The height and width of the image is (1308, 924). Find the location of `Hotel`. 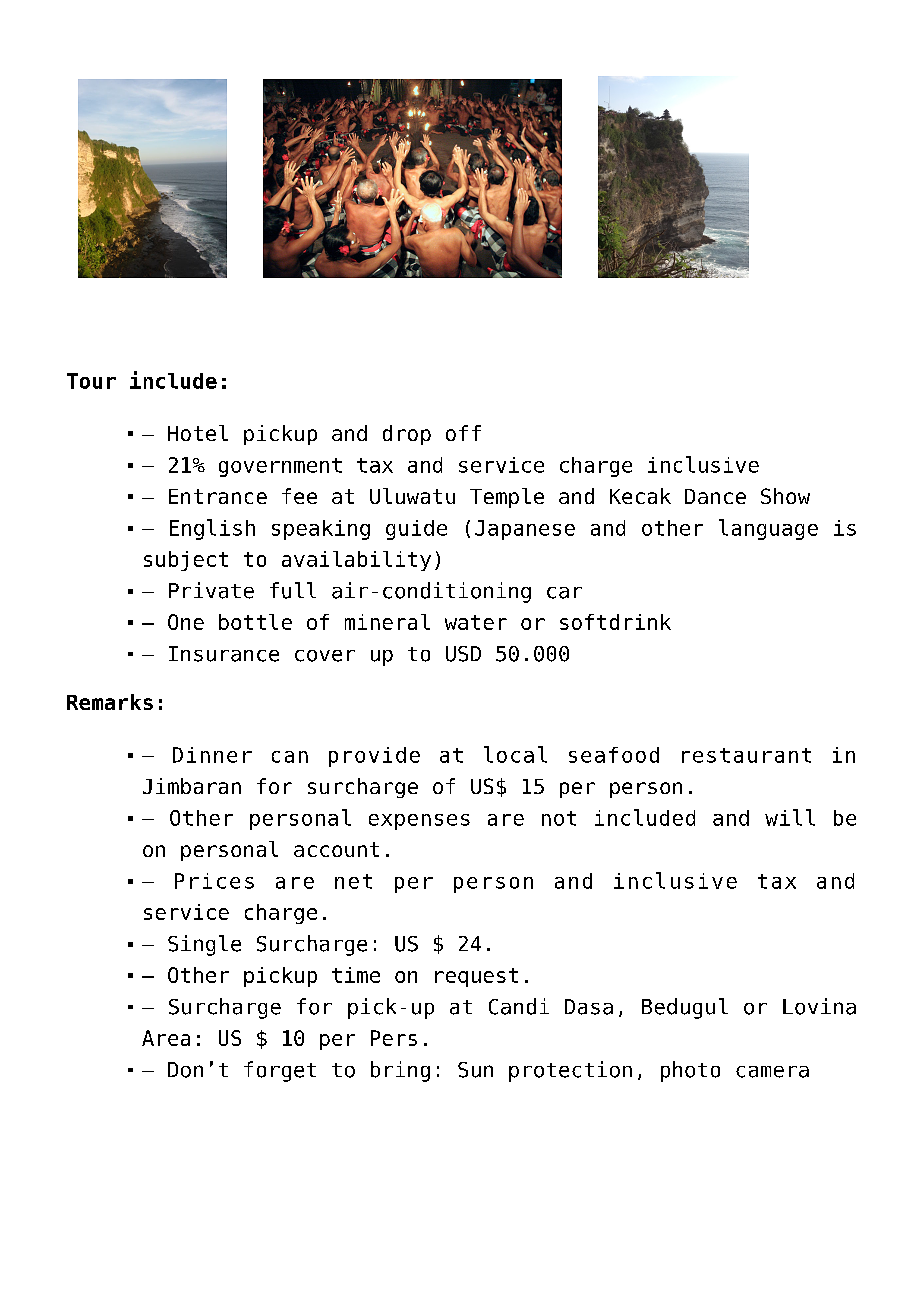

Hotel is located at coordinates (198, 433).
